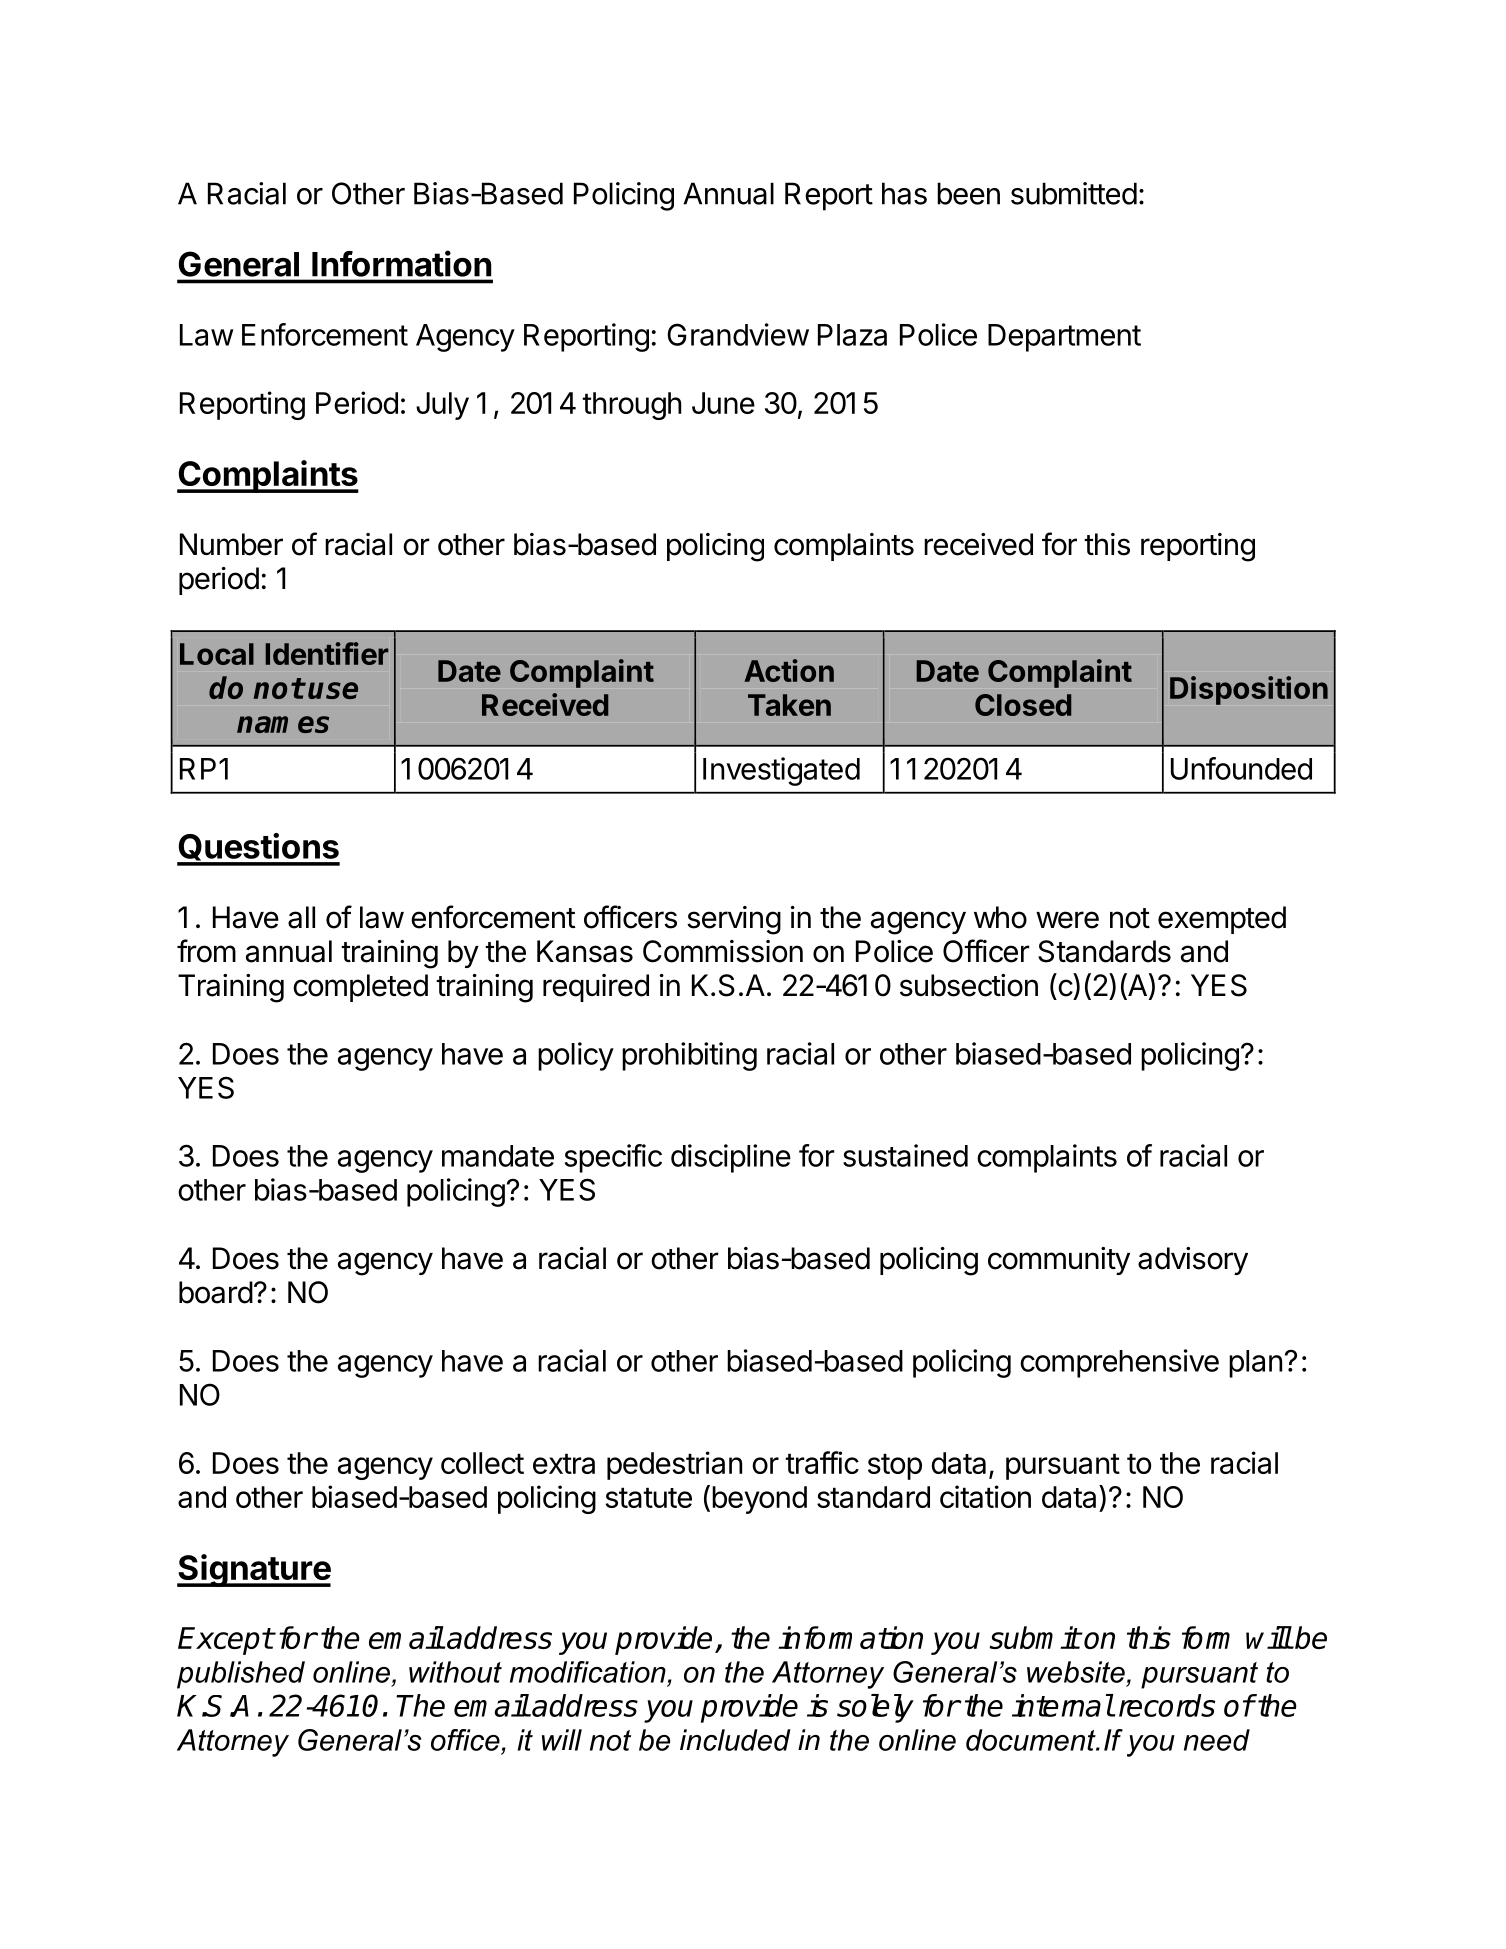 The image size is (1506, 1949). Describe the element at coordinates (442, 406) in the screenshot. I see `July` at that location.
